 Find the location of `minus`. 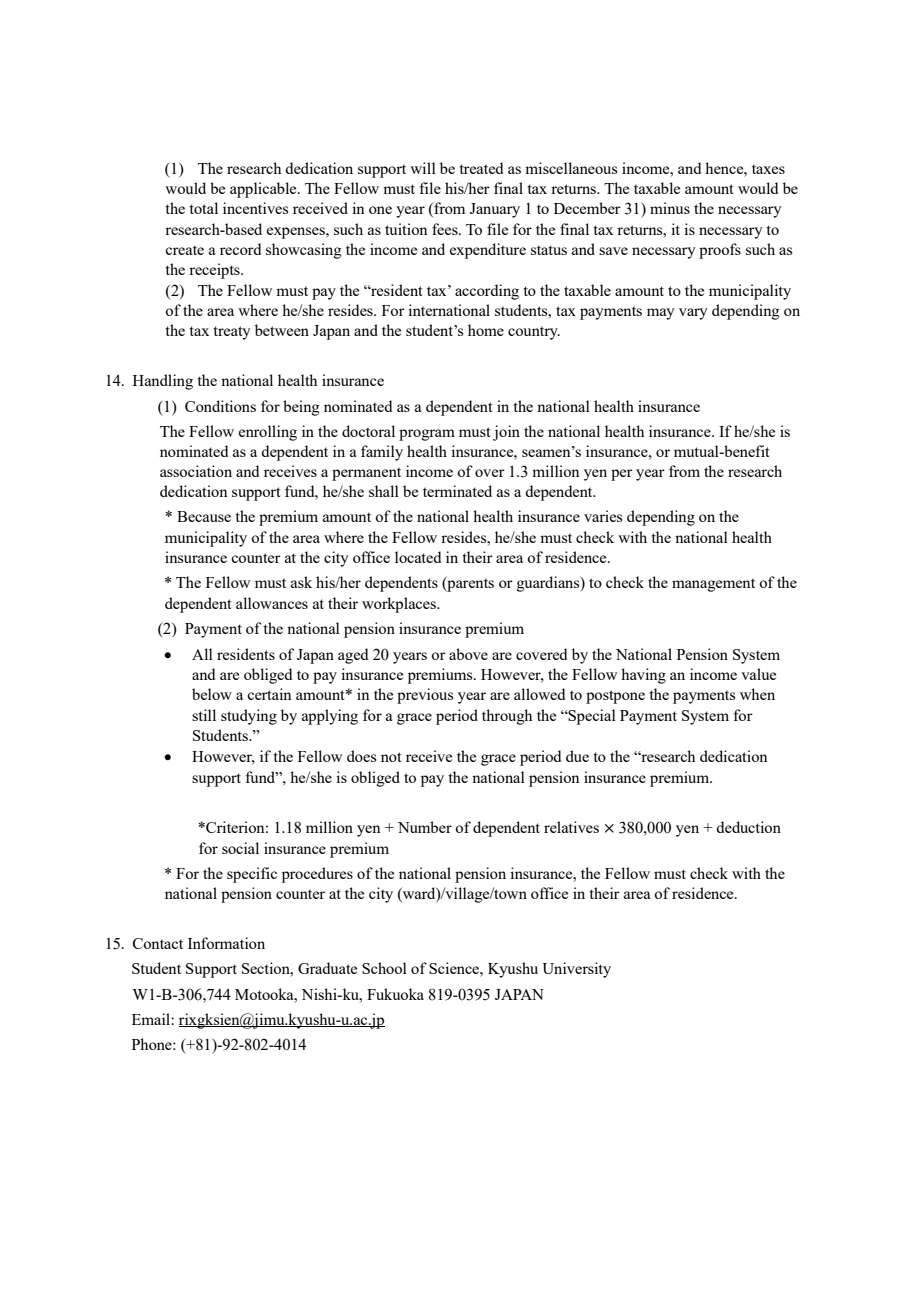

minus is located at coordinates (670, 208).
